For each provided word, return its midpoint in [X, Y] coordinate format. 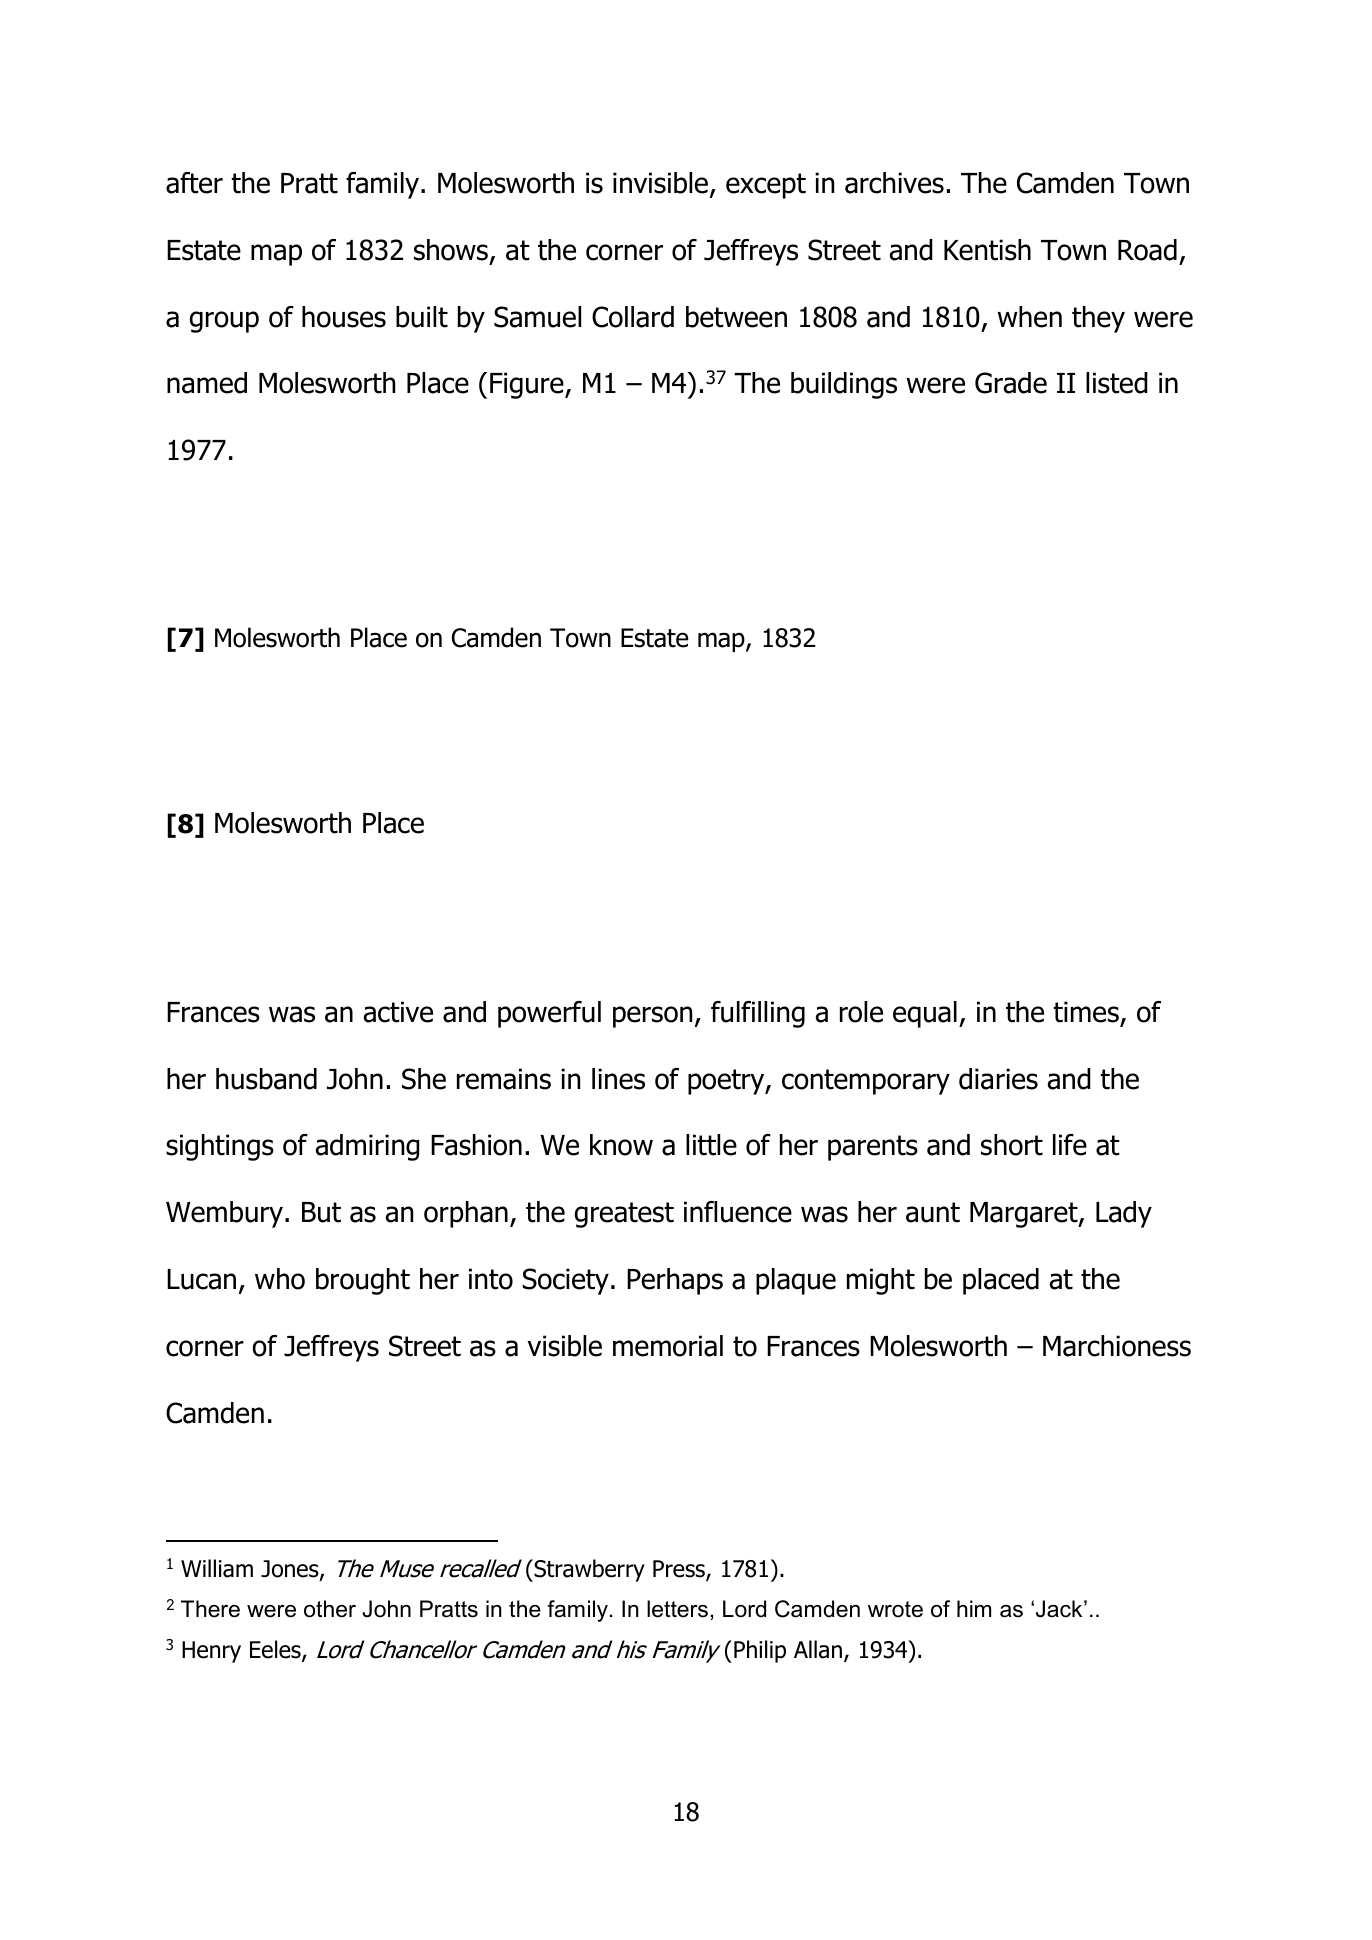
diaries [998, 1079]
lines [618, 1079]
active [398, 1012]
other [330, 1609]
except [766, 186]
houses [344, 317]
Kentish [987, 250]
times [1086, 1012]
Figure [528, 385]
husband [266, 1079]
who [280, 1279]
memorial [668, 1346]
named [207, 383]
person [652, 1017]
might [881, 1281]
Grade [1011, 383]
